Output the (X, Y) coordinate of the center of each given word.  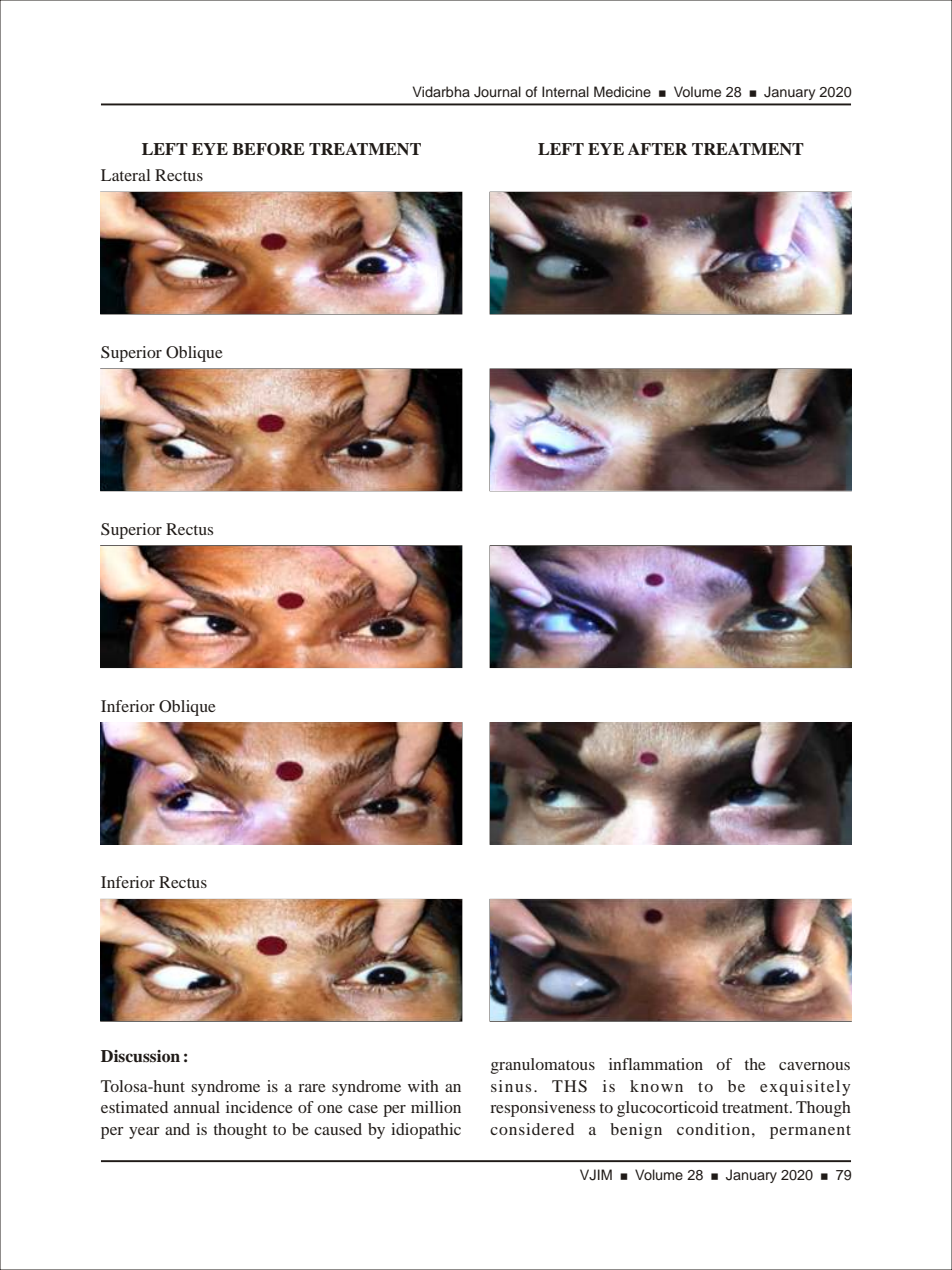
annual (197, 1107)
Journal (497, 92)
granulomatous (543, 1066)
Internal (565, 91)
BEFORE (268, 149)
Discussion (140, 1056)
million (436, 1107)
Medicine (622, 92)
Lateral (125, 175)
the (755, 1064)
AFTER (658, 149)
